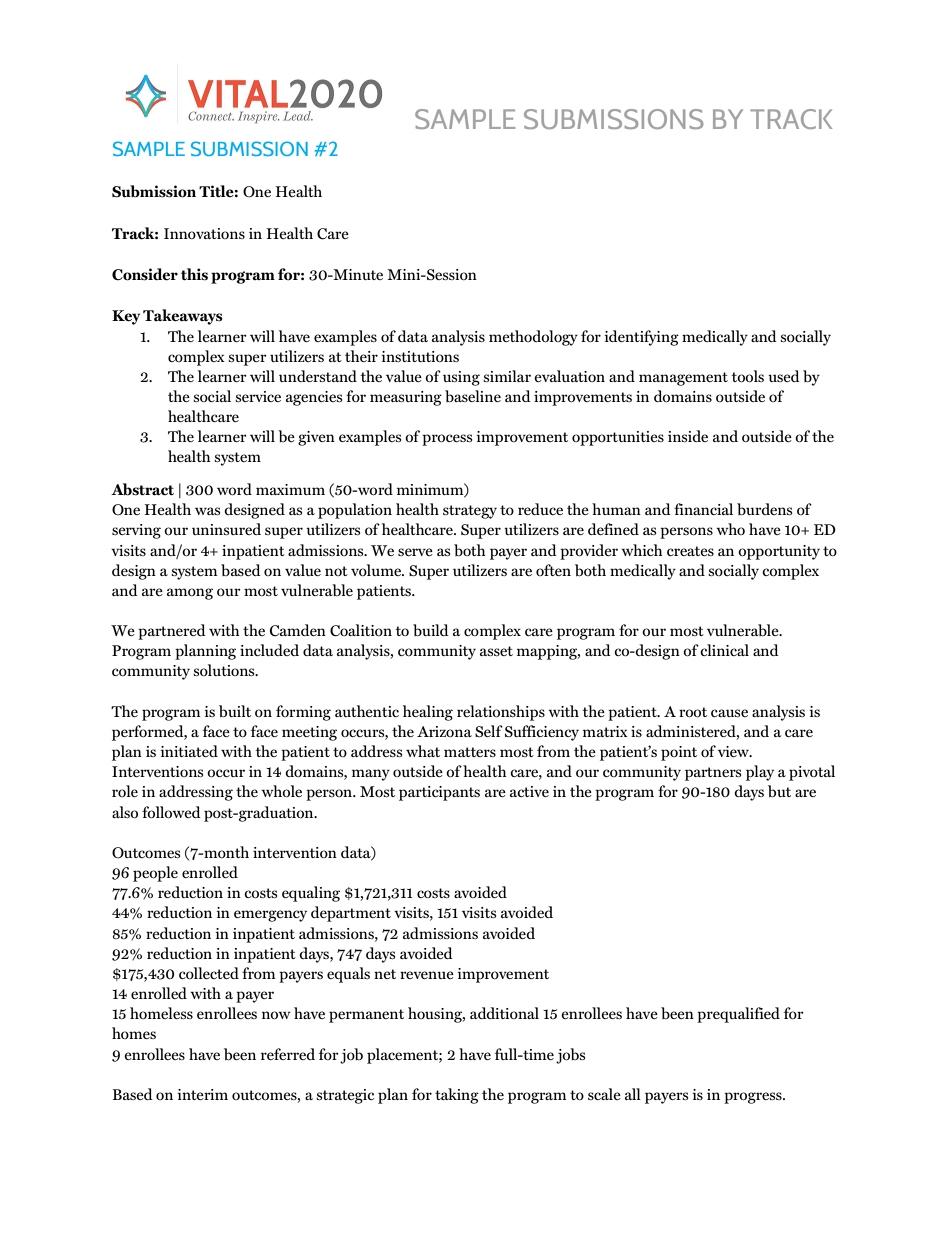 Image resolution: width=952 pixels, height=1233 pixels. Describe the element at coordinates (439, 793) in the document. I see `participants` at that location.
